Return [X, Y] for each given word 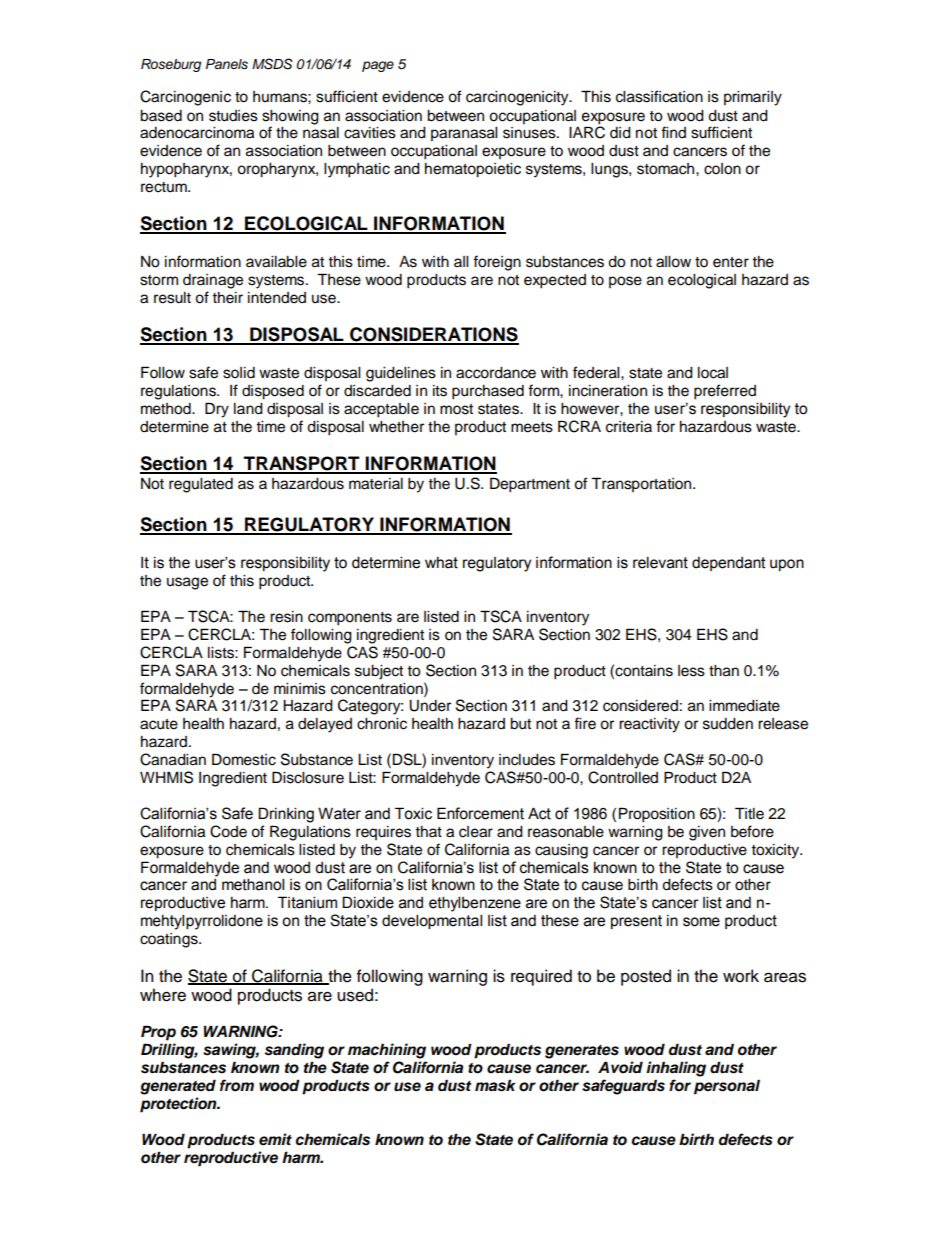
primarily [753, 98]
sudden [728, 724]
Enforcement [480, 813]
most [456, 409]
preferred [725, 392]
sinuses [530, 133]
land [248, 409]
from [237, 1085]
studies [233, 116]
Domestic [244, 759]
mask [495, 1086]
